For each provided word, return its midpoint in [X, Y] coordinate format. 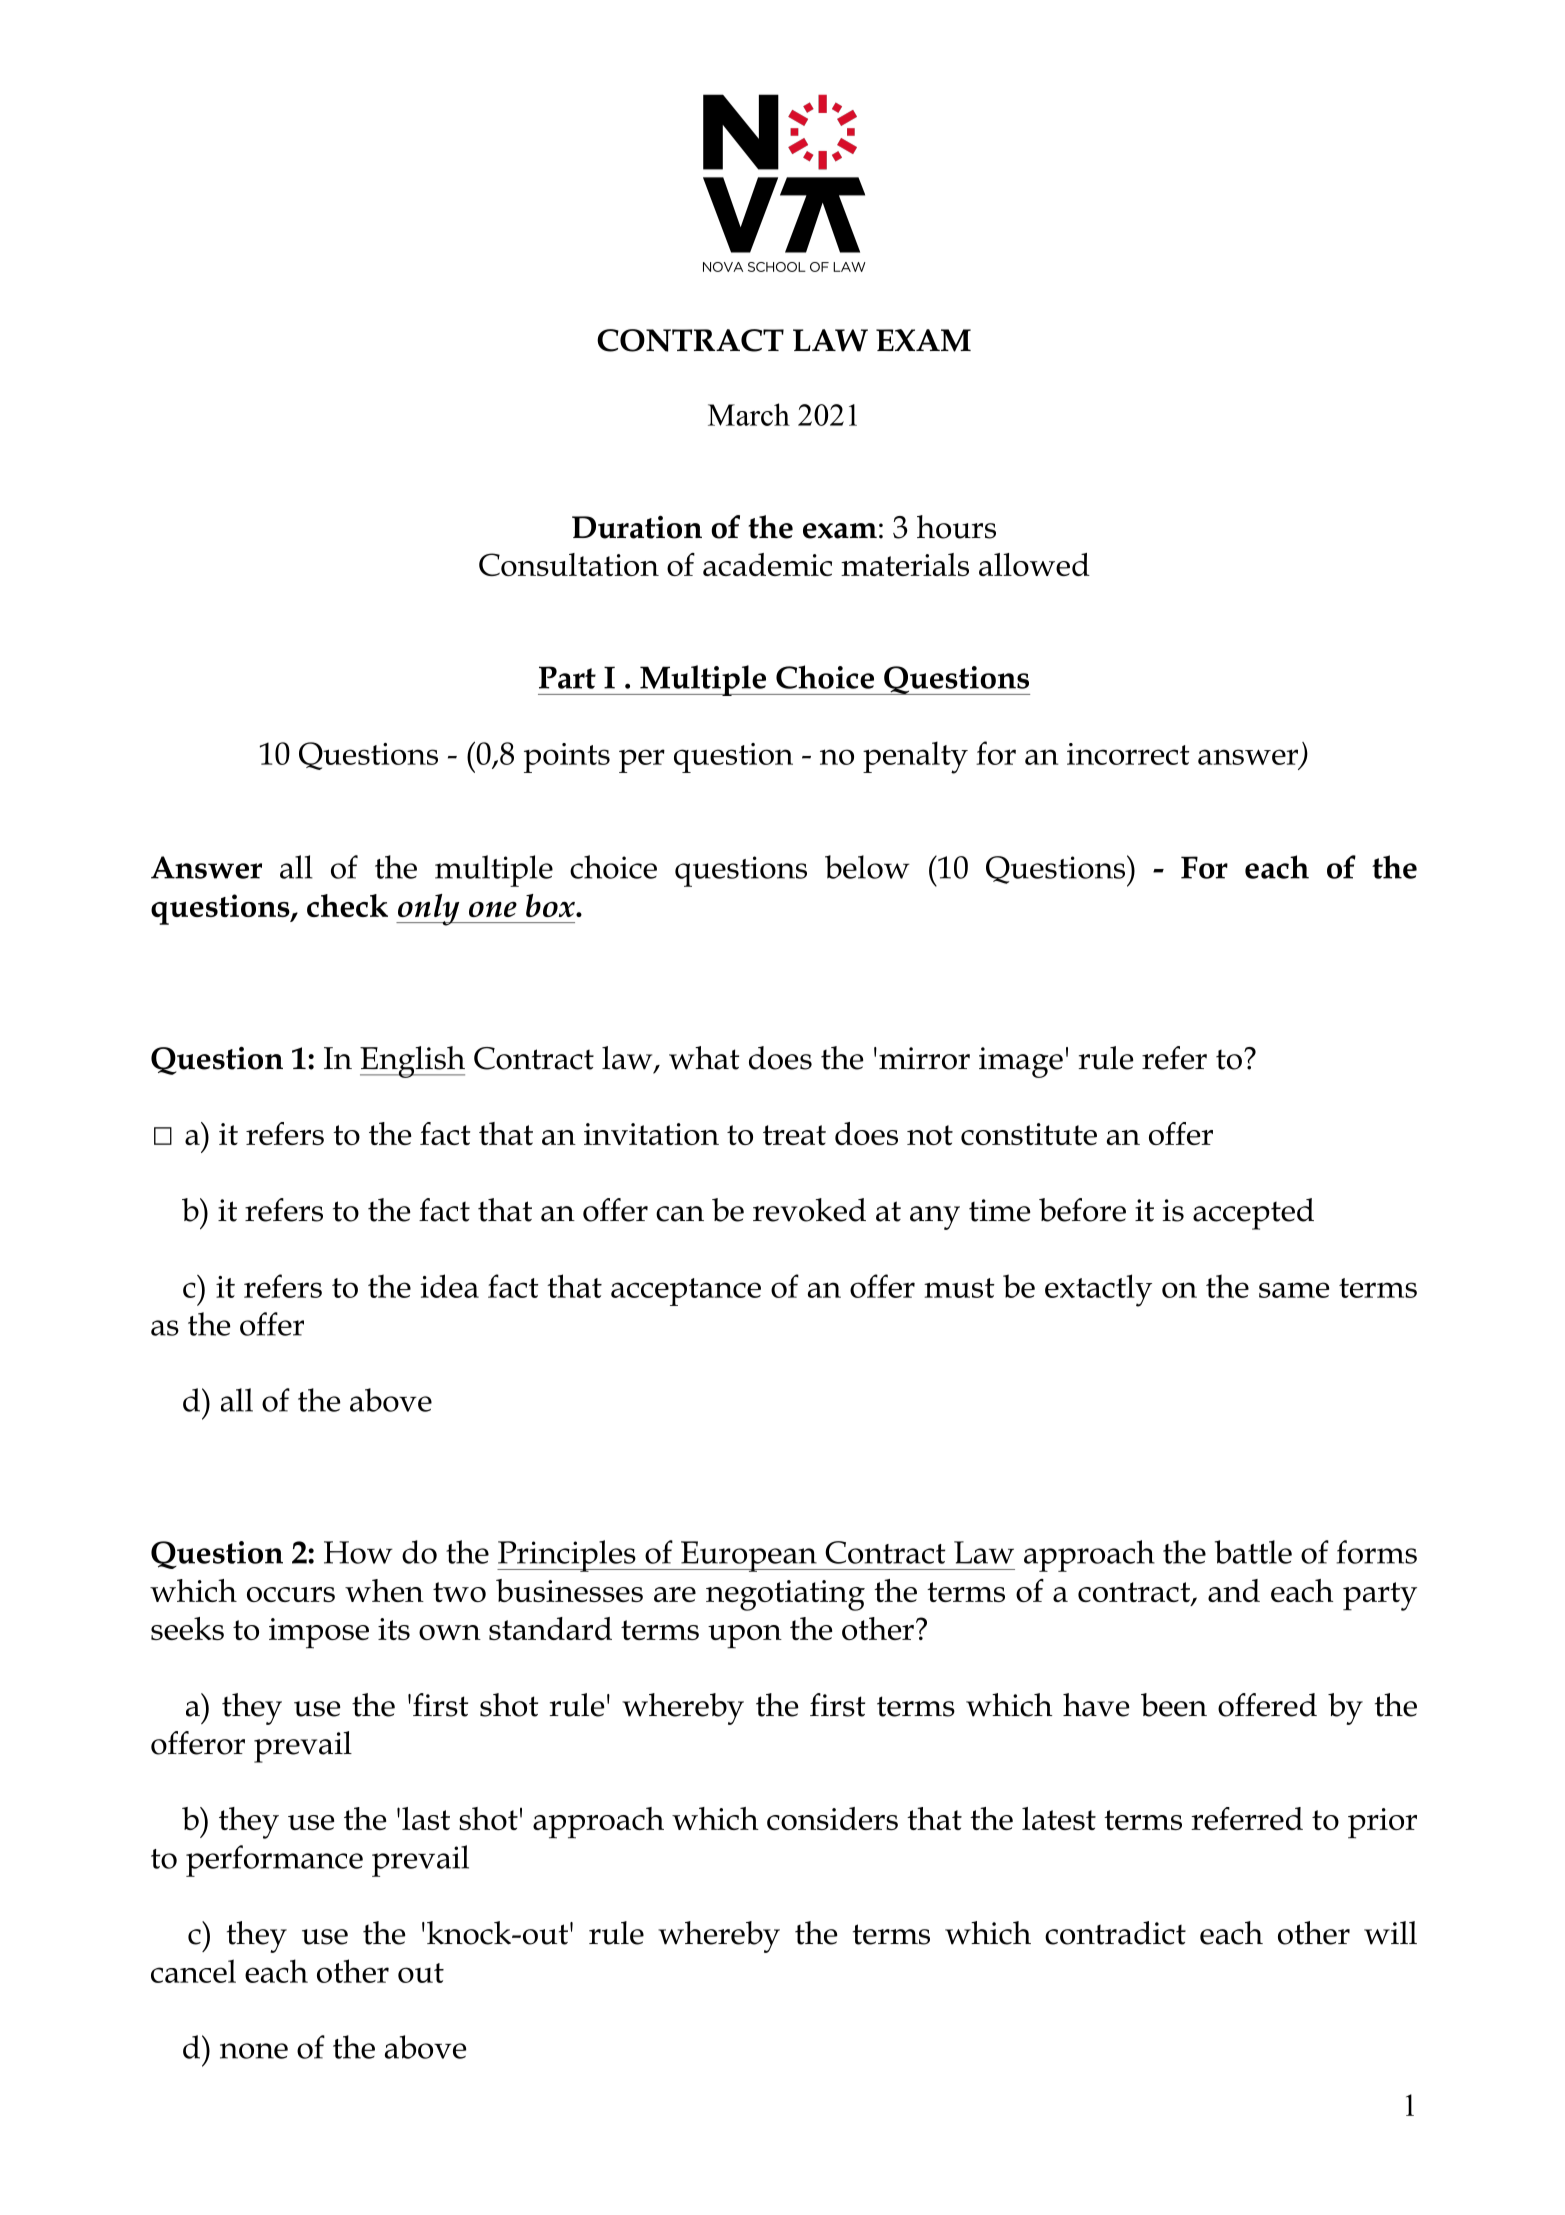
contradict [1115, 1933]
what [704, 1058]
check [347, 905]
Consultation [569, 564]
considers [832, 1818]
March [749, 414]
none [254, 2051]
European [749, 1556]
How [358, 1552]
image [1021, 1062]
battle [1253, 1552]
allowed [1034, 564]
